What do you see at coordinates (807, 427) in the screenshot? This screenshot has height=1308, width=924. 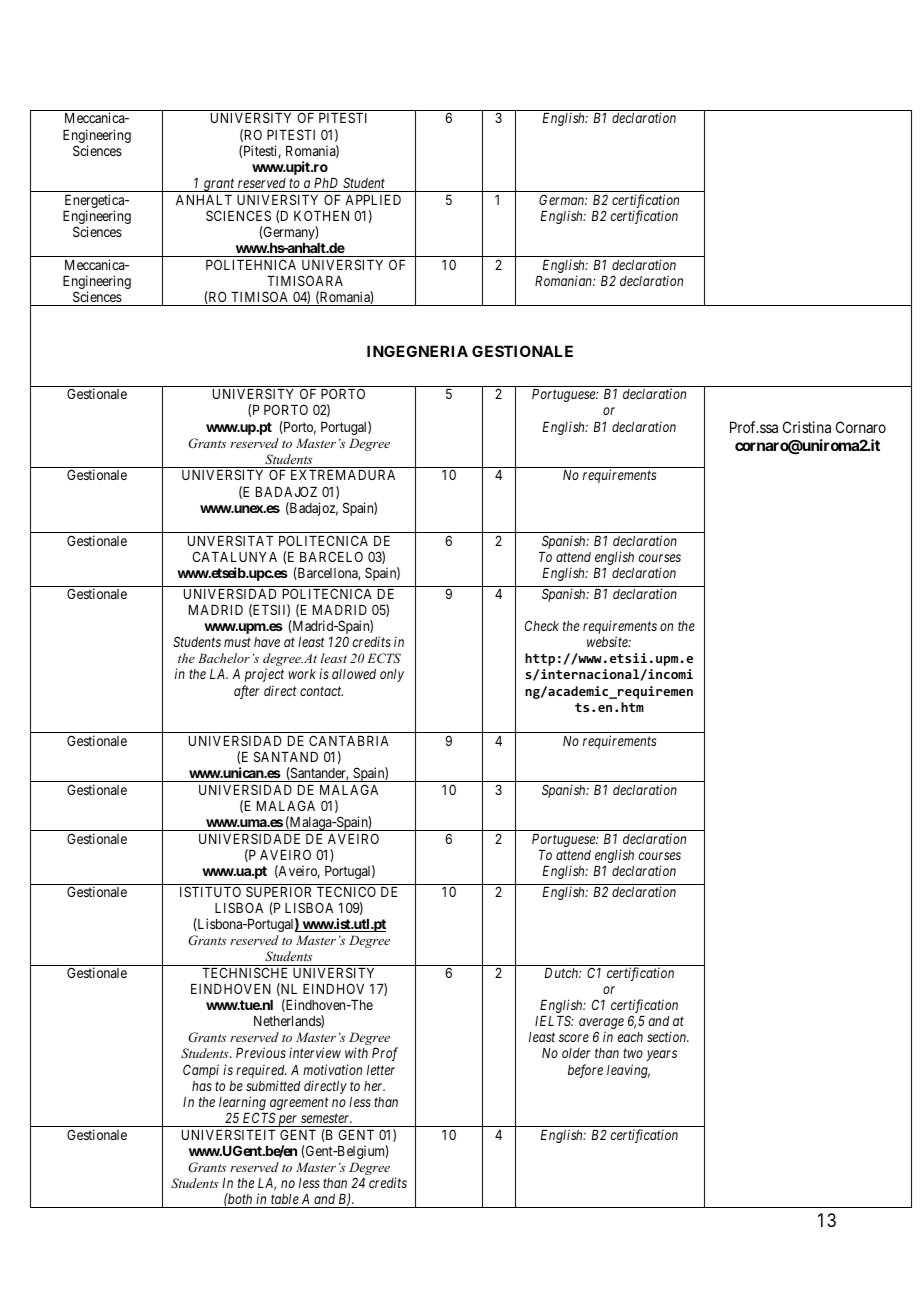 I see `Cristina` at bounding box center [807, 427].
